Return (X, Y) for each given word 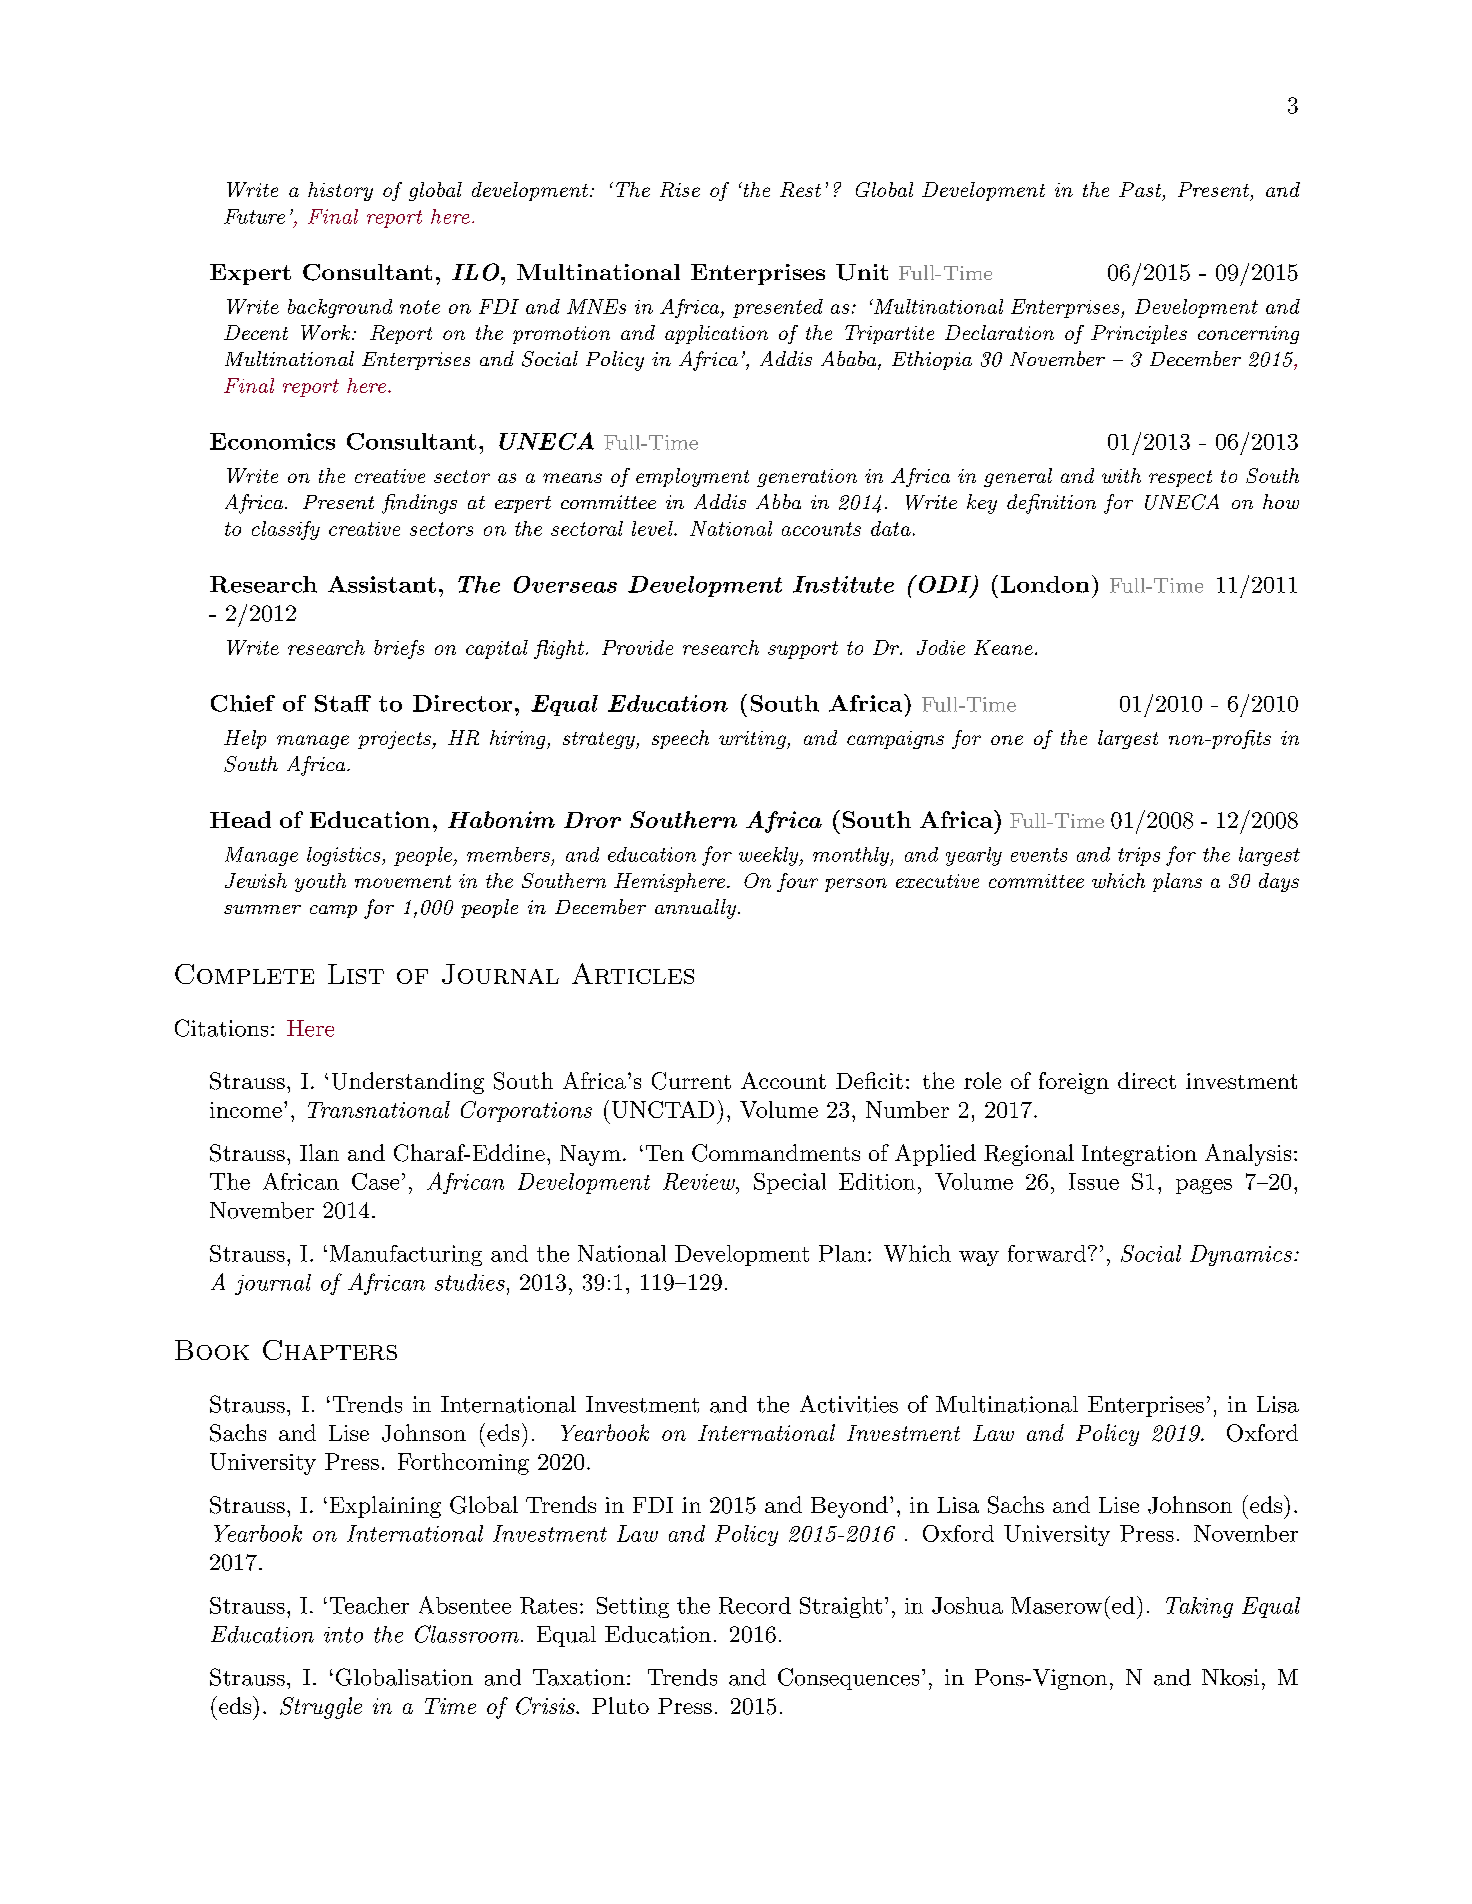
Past (1140, 189)
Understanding (408, 1083)
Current (691, 1081)
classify (286, 530)
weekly (769, 856)
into (343, 1635)
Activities (849, 1404)
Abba (778, 501)
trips (1139, 856)
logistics (345, 856)
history (340, 191)
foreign (1074, 1083)
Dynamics (1241, 1255)
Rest (800, 189)
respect (1180, 478)
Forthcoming (463, 1464)
